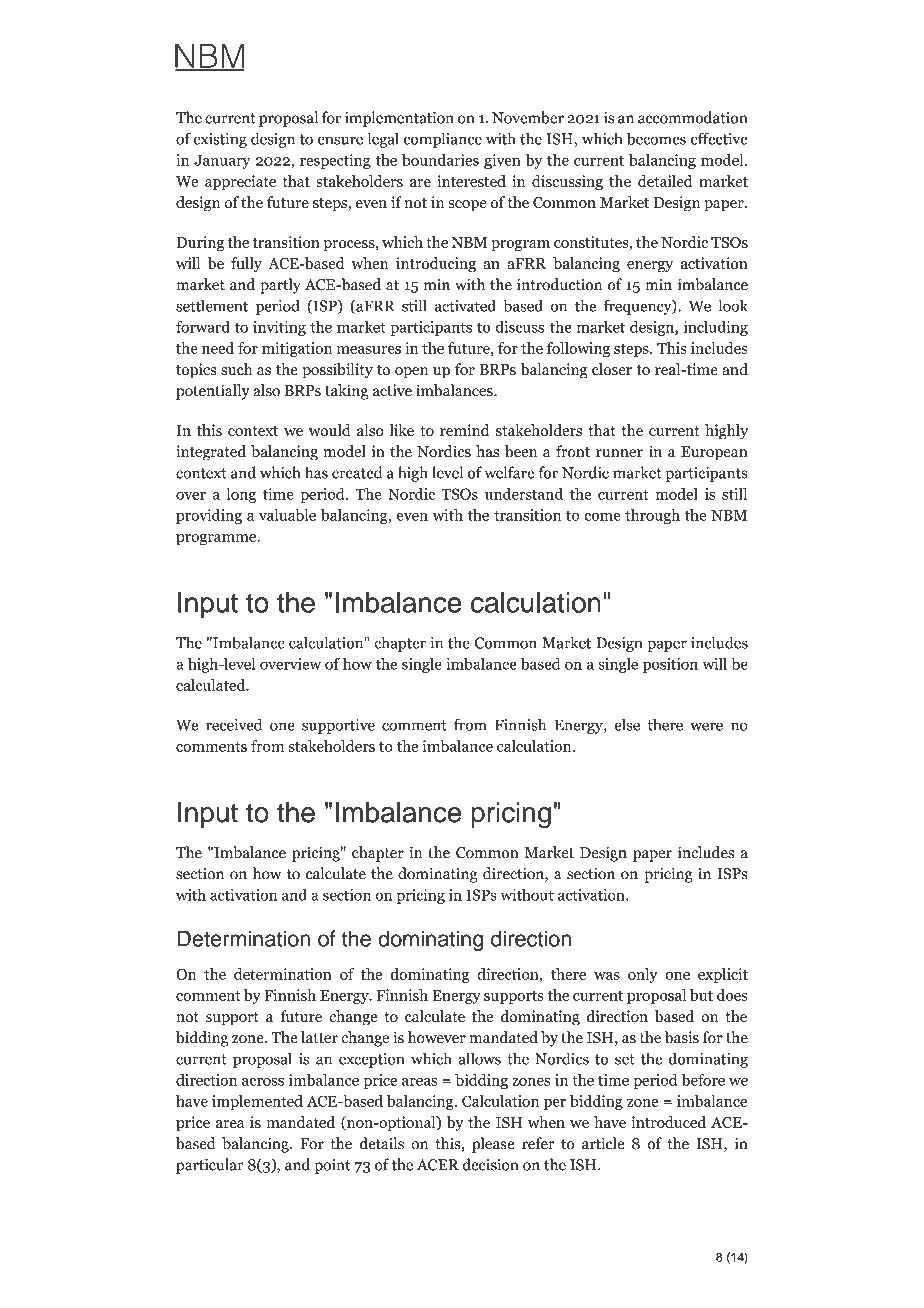  I want to click on welfare, so click(509, 472).
